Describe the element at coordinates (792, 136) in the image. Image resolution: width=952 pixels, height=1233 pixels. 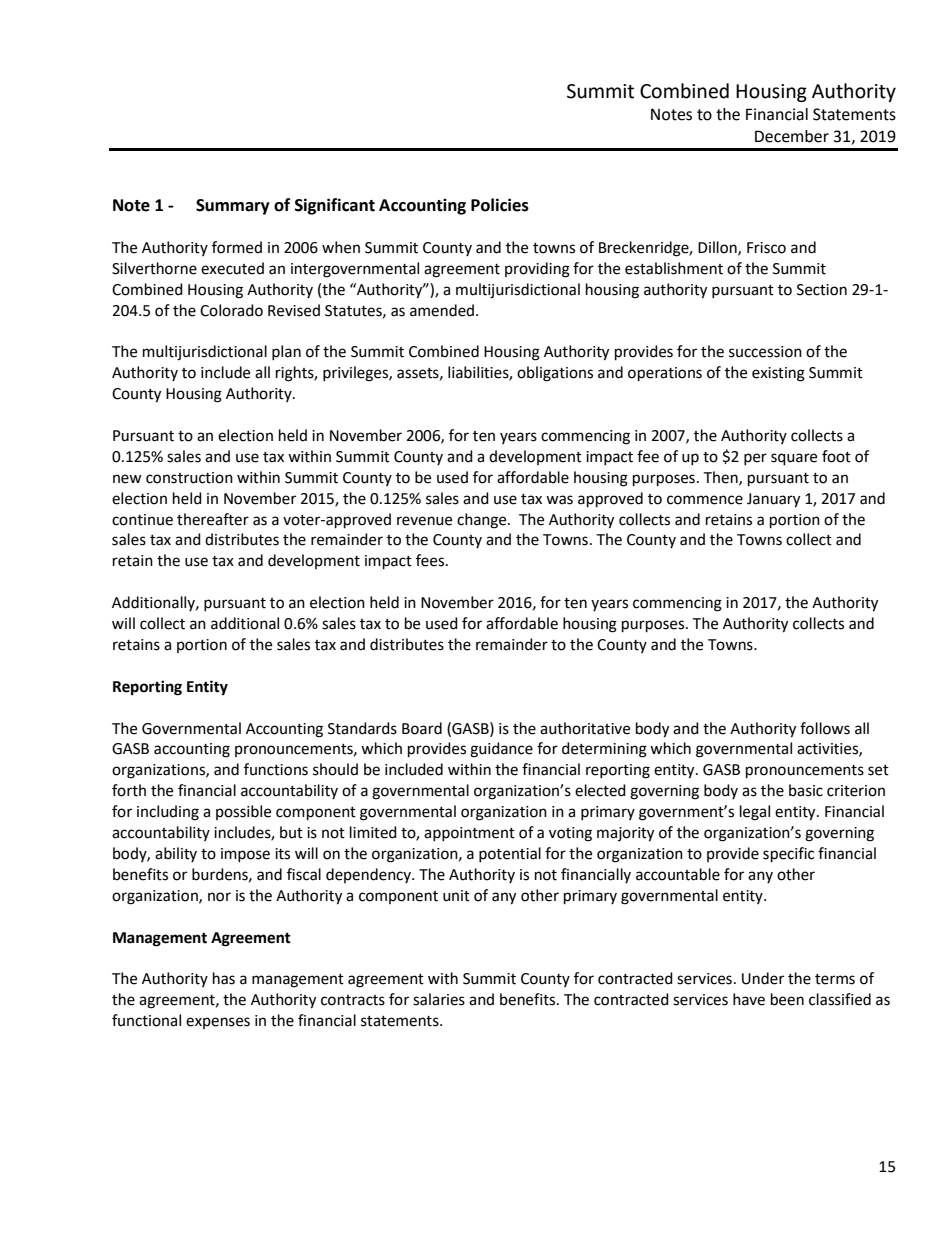
I see `December` at that location.
